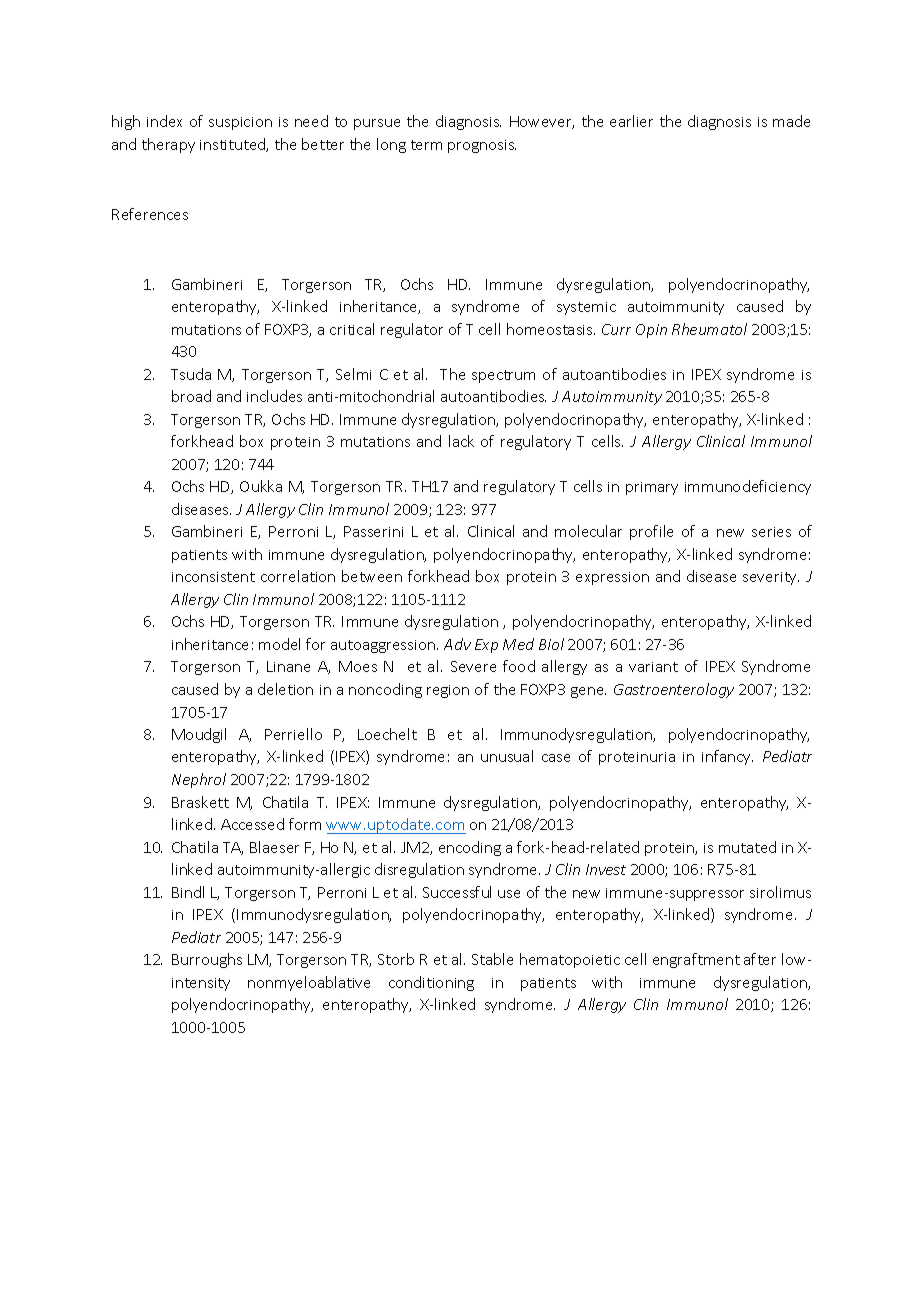  I want to click on inconsistent, so click(213, 577).
